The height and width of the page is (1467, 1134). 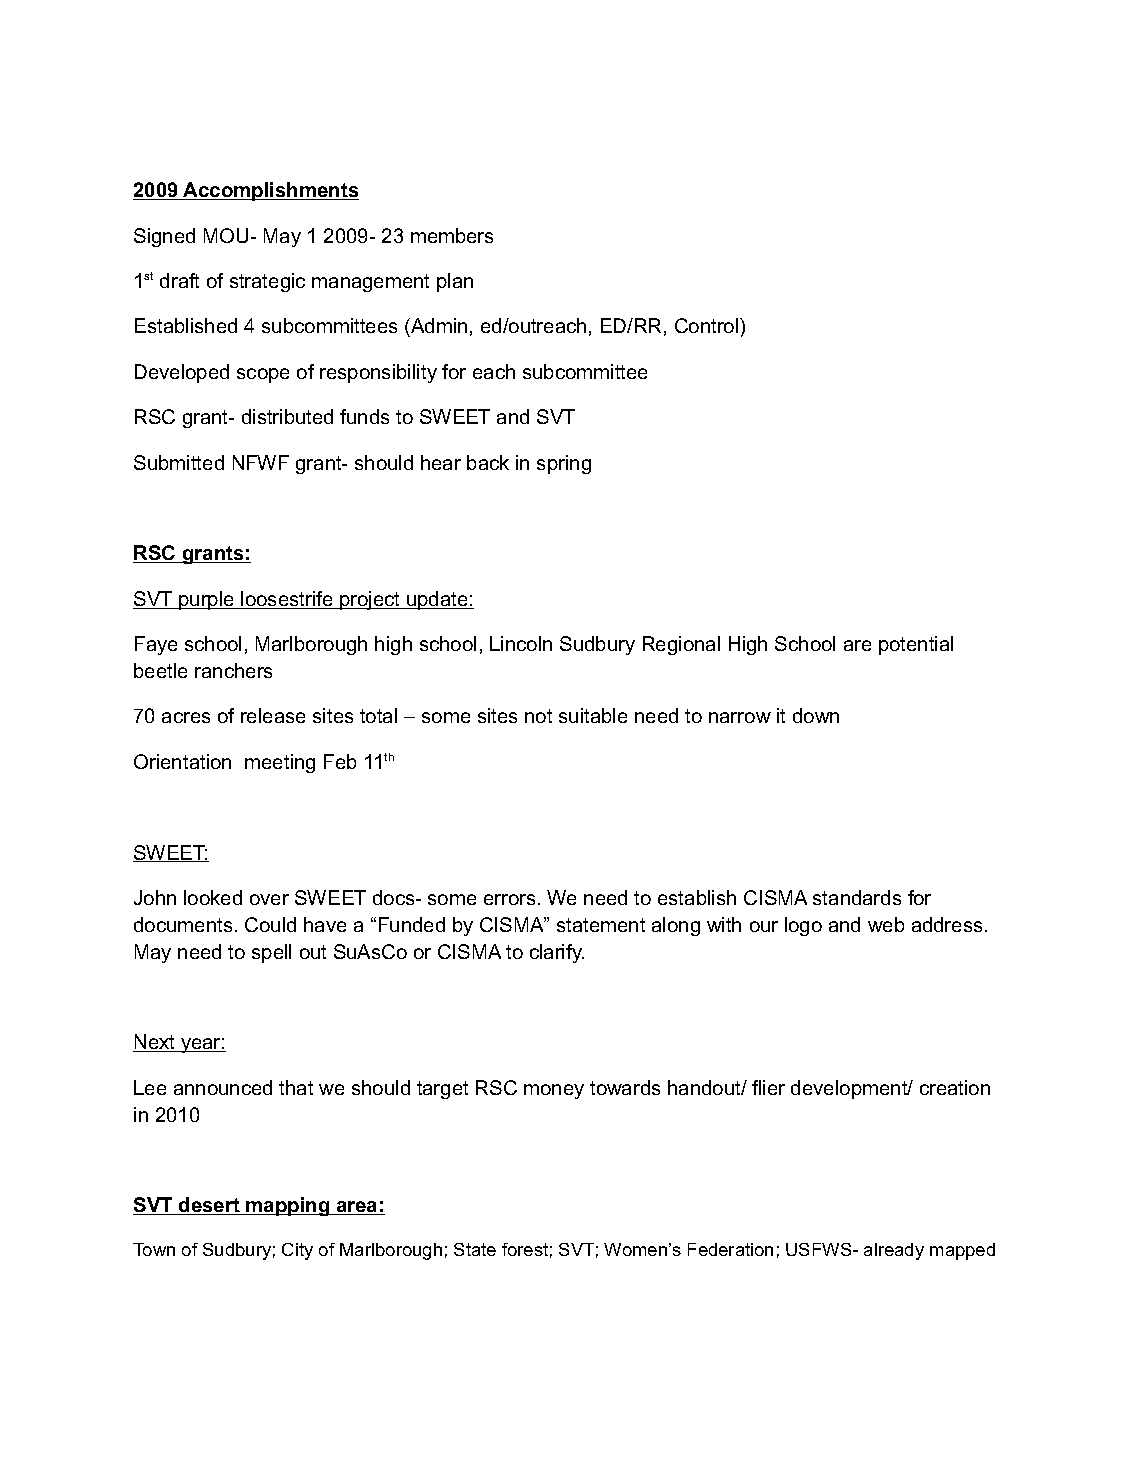 I want to click on update, so click(x=437, y=600).
